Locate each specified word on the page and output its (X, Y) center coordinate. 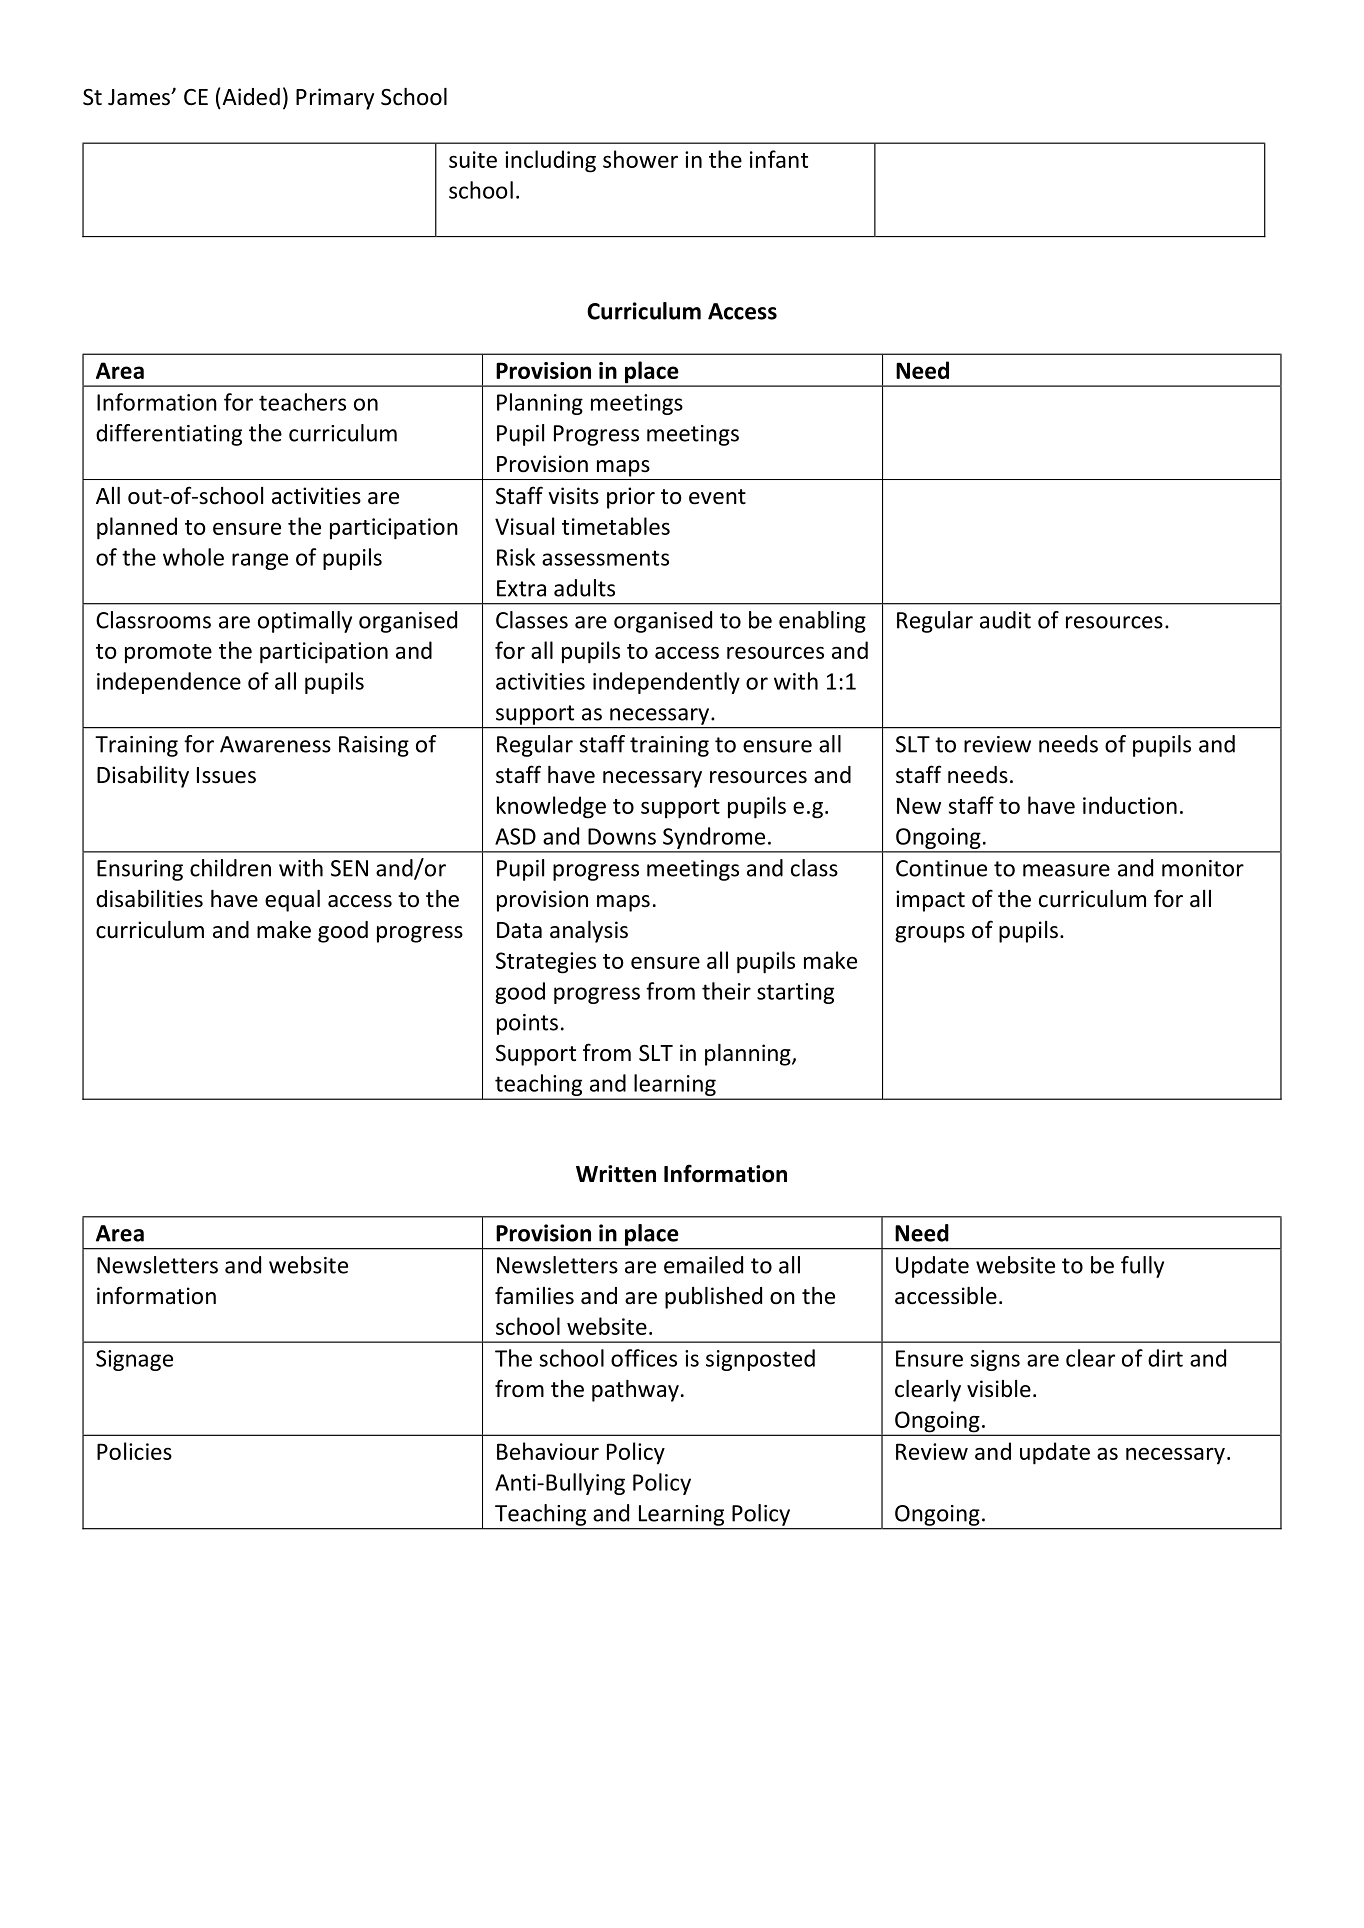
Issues (226, 775)
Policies (134, 1451)
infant (779, 159)
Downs (622, 836)
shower (640, 159)
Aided (251, 97)
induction (1130, 805)
